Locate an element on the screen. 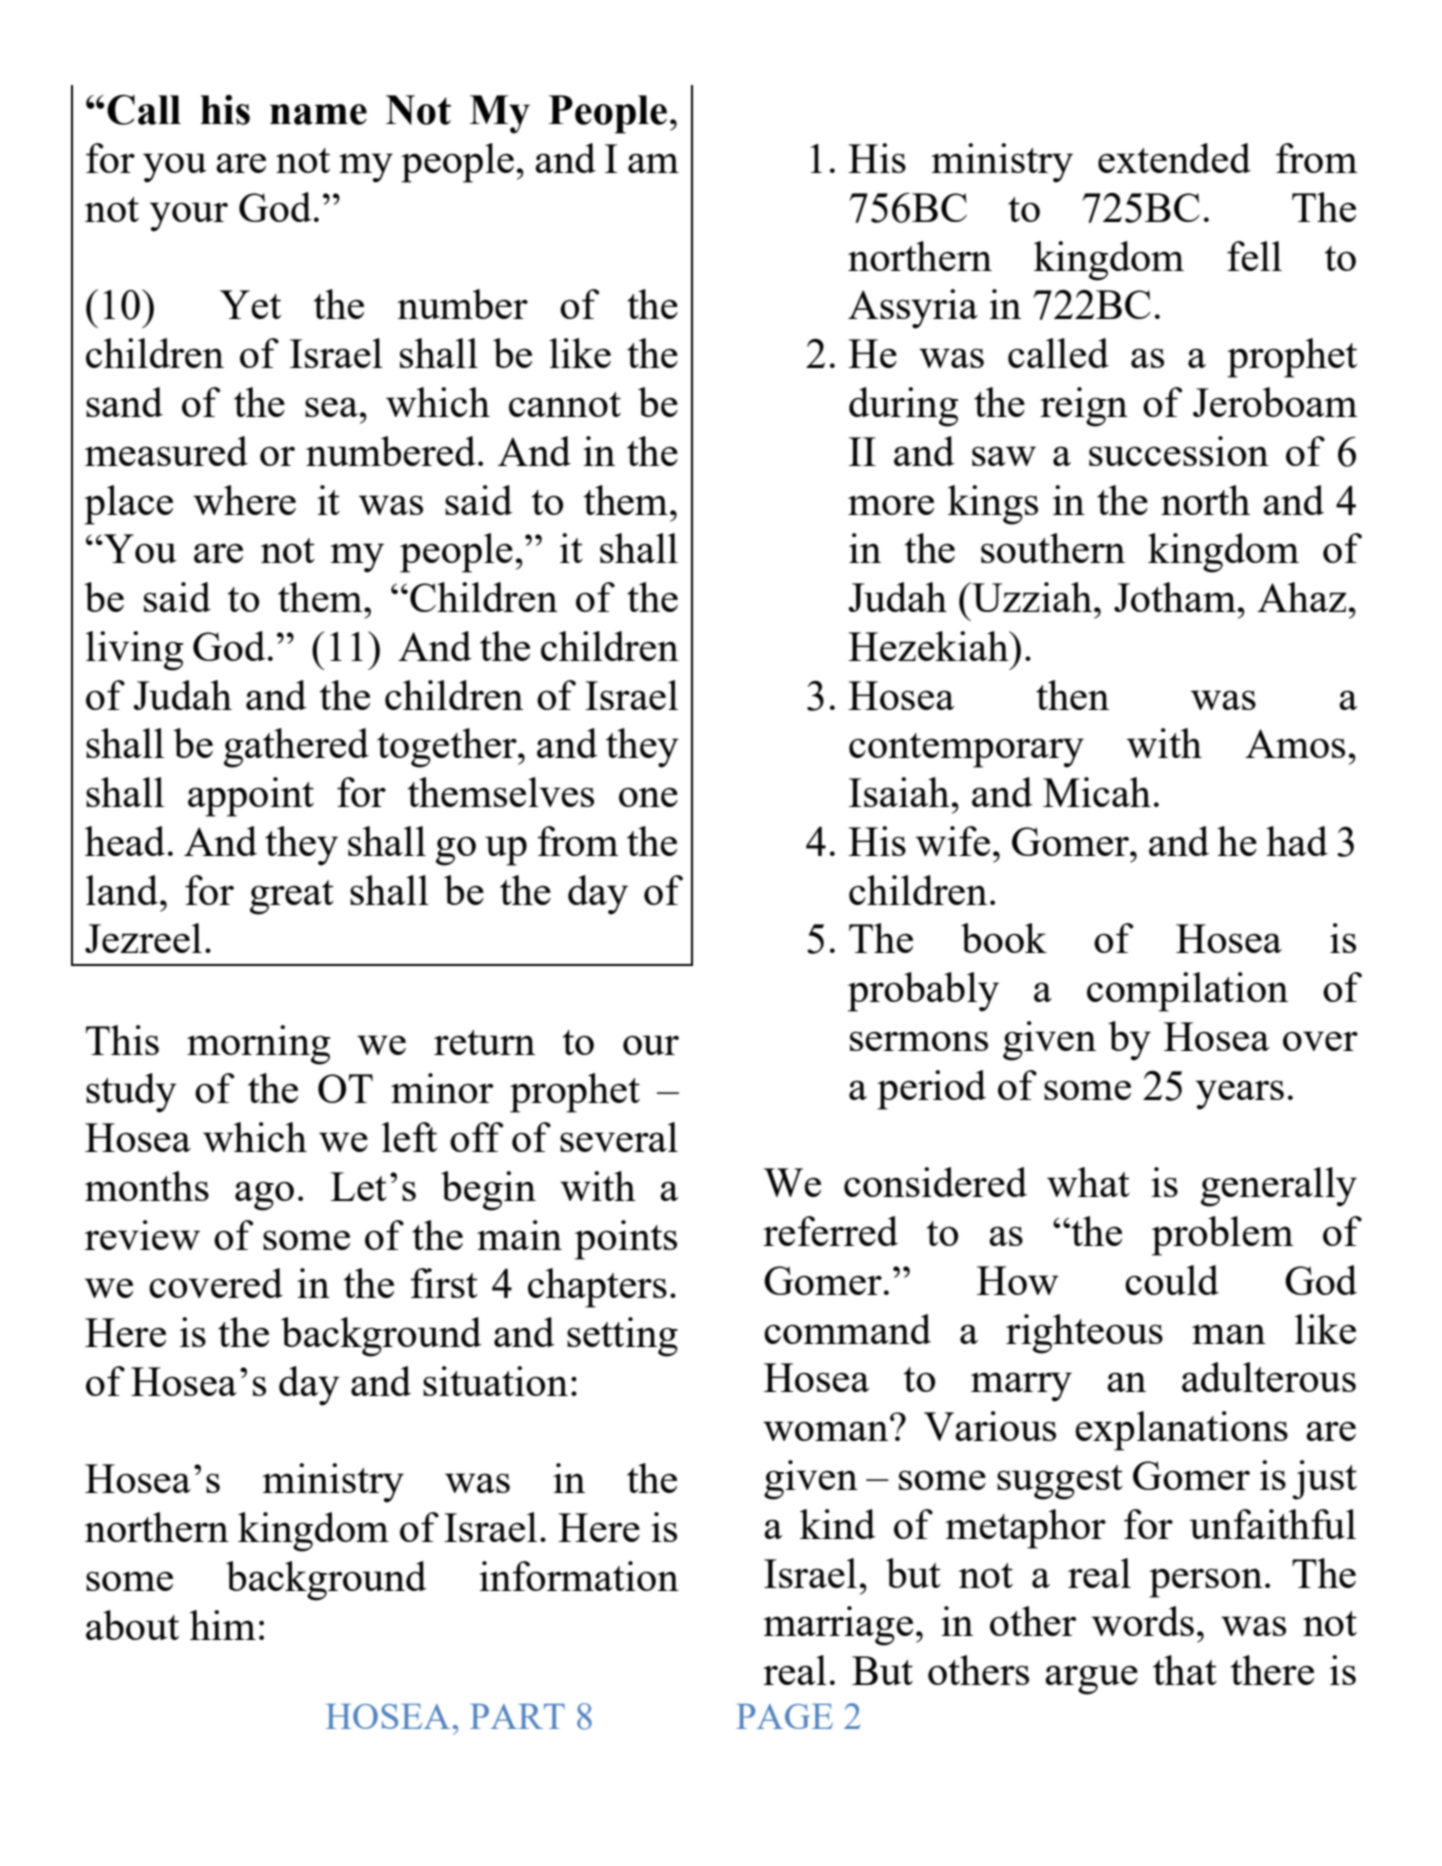 Image resolution: width=1442 pixels, height=1866 pixels. ago is located at coordinates (264, 1196).
